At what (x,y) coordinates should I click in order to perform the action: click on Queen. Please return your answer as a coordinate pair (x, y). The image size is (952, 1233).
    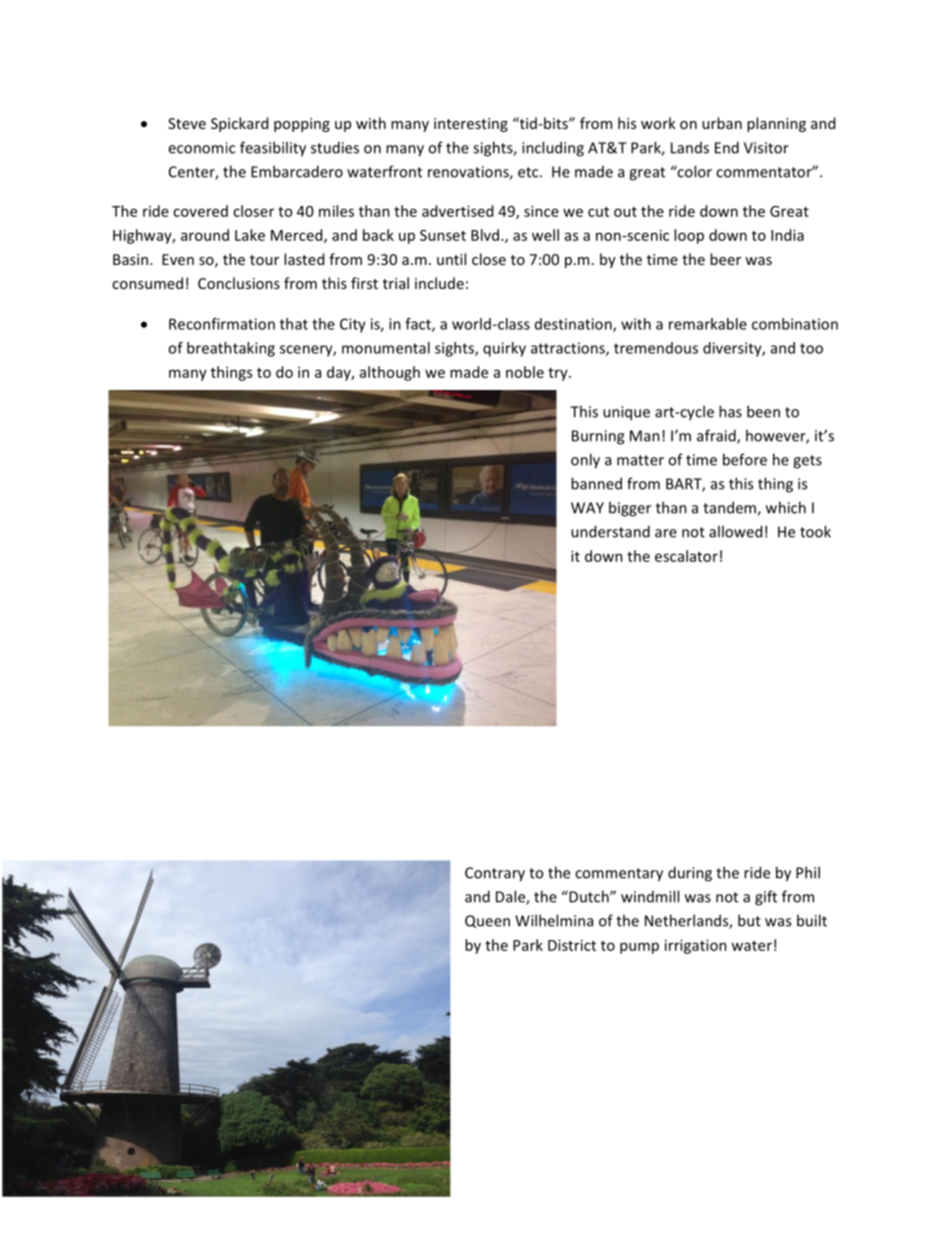
    Looking at the image, I should click on (487, 921).
